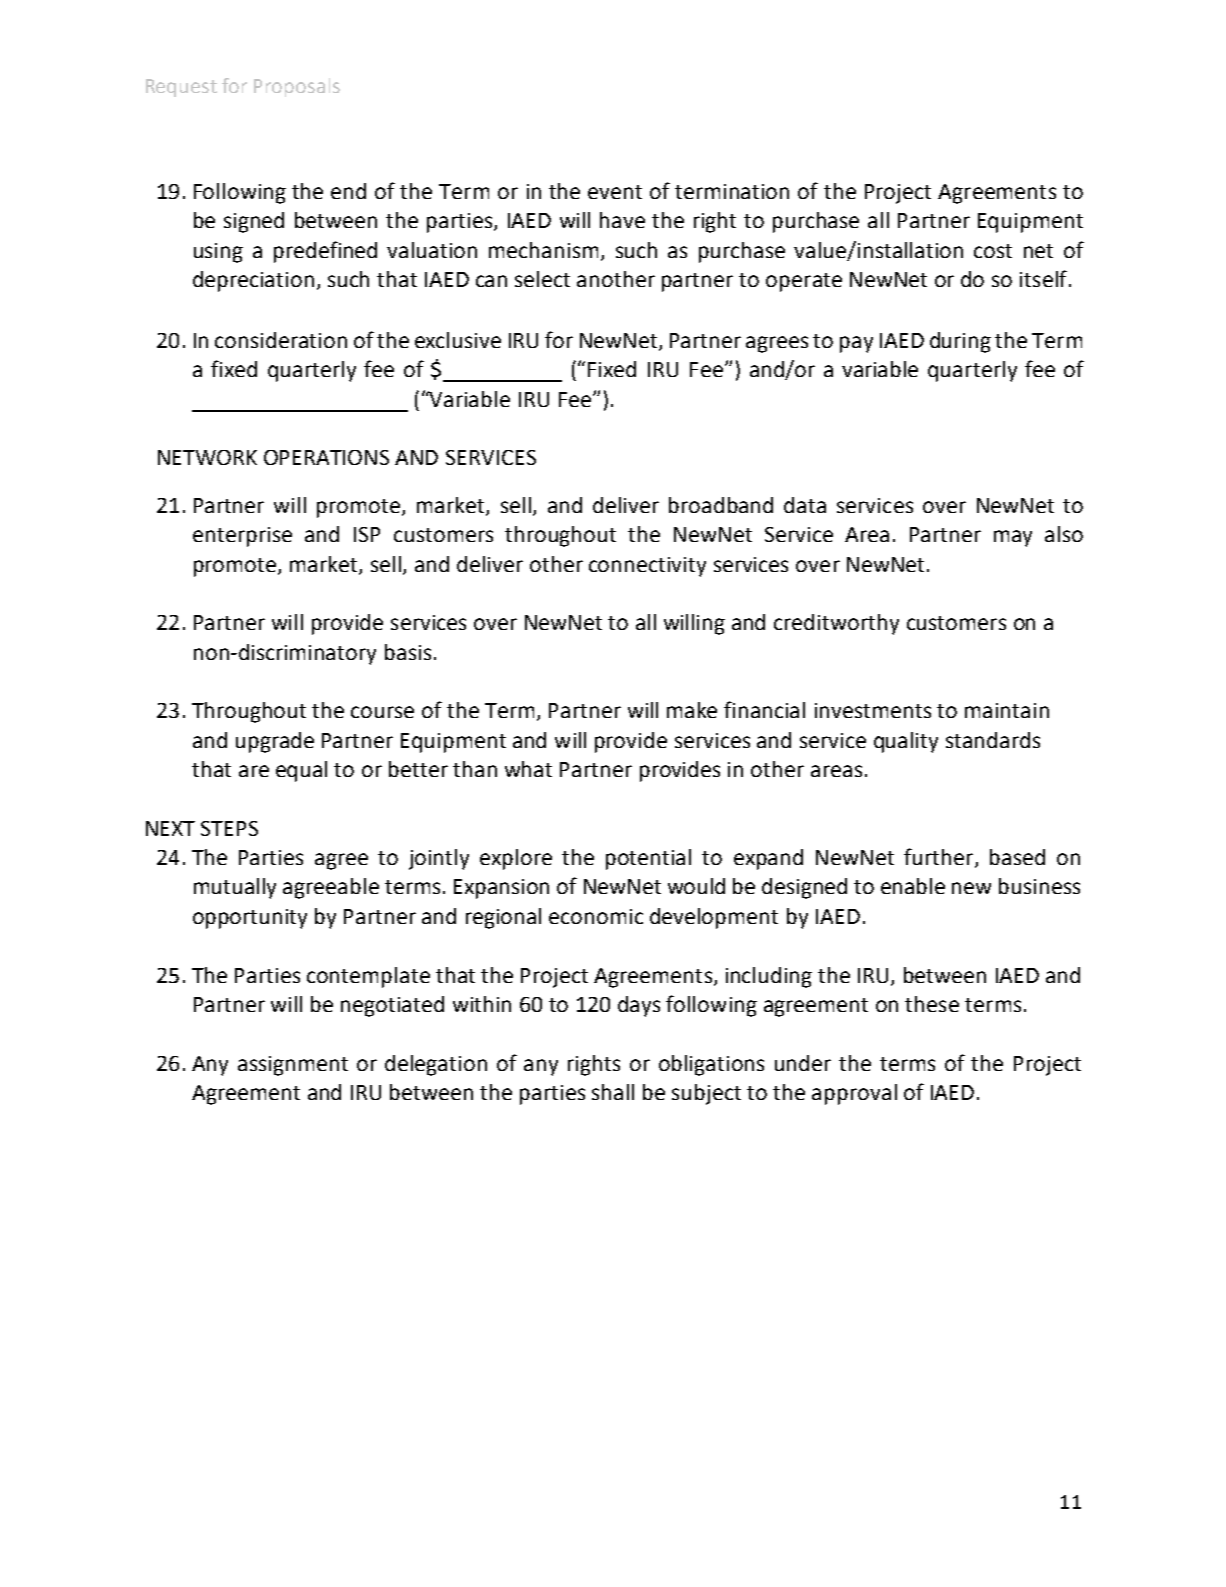 This screenshot has width=1226, height=1587. What do you see at coordinates (647, 567) in the screenshot?
I see `connectivity` at bounding box center [647, 567].
